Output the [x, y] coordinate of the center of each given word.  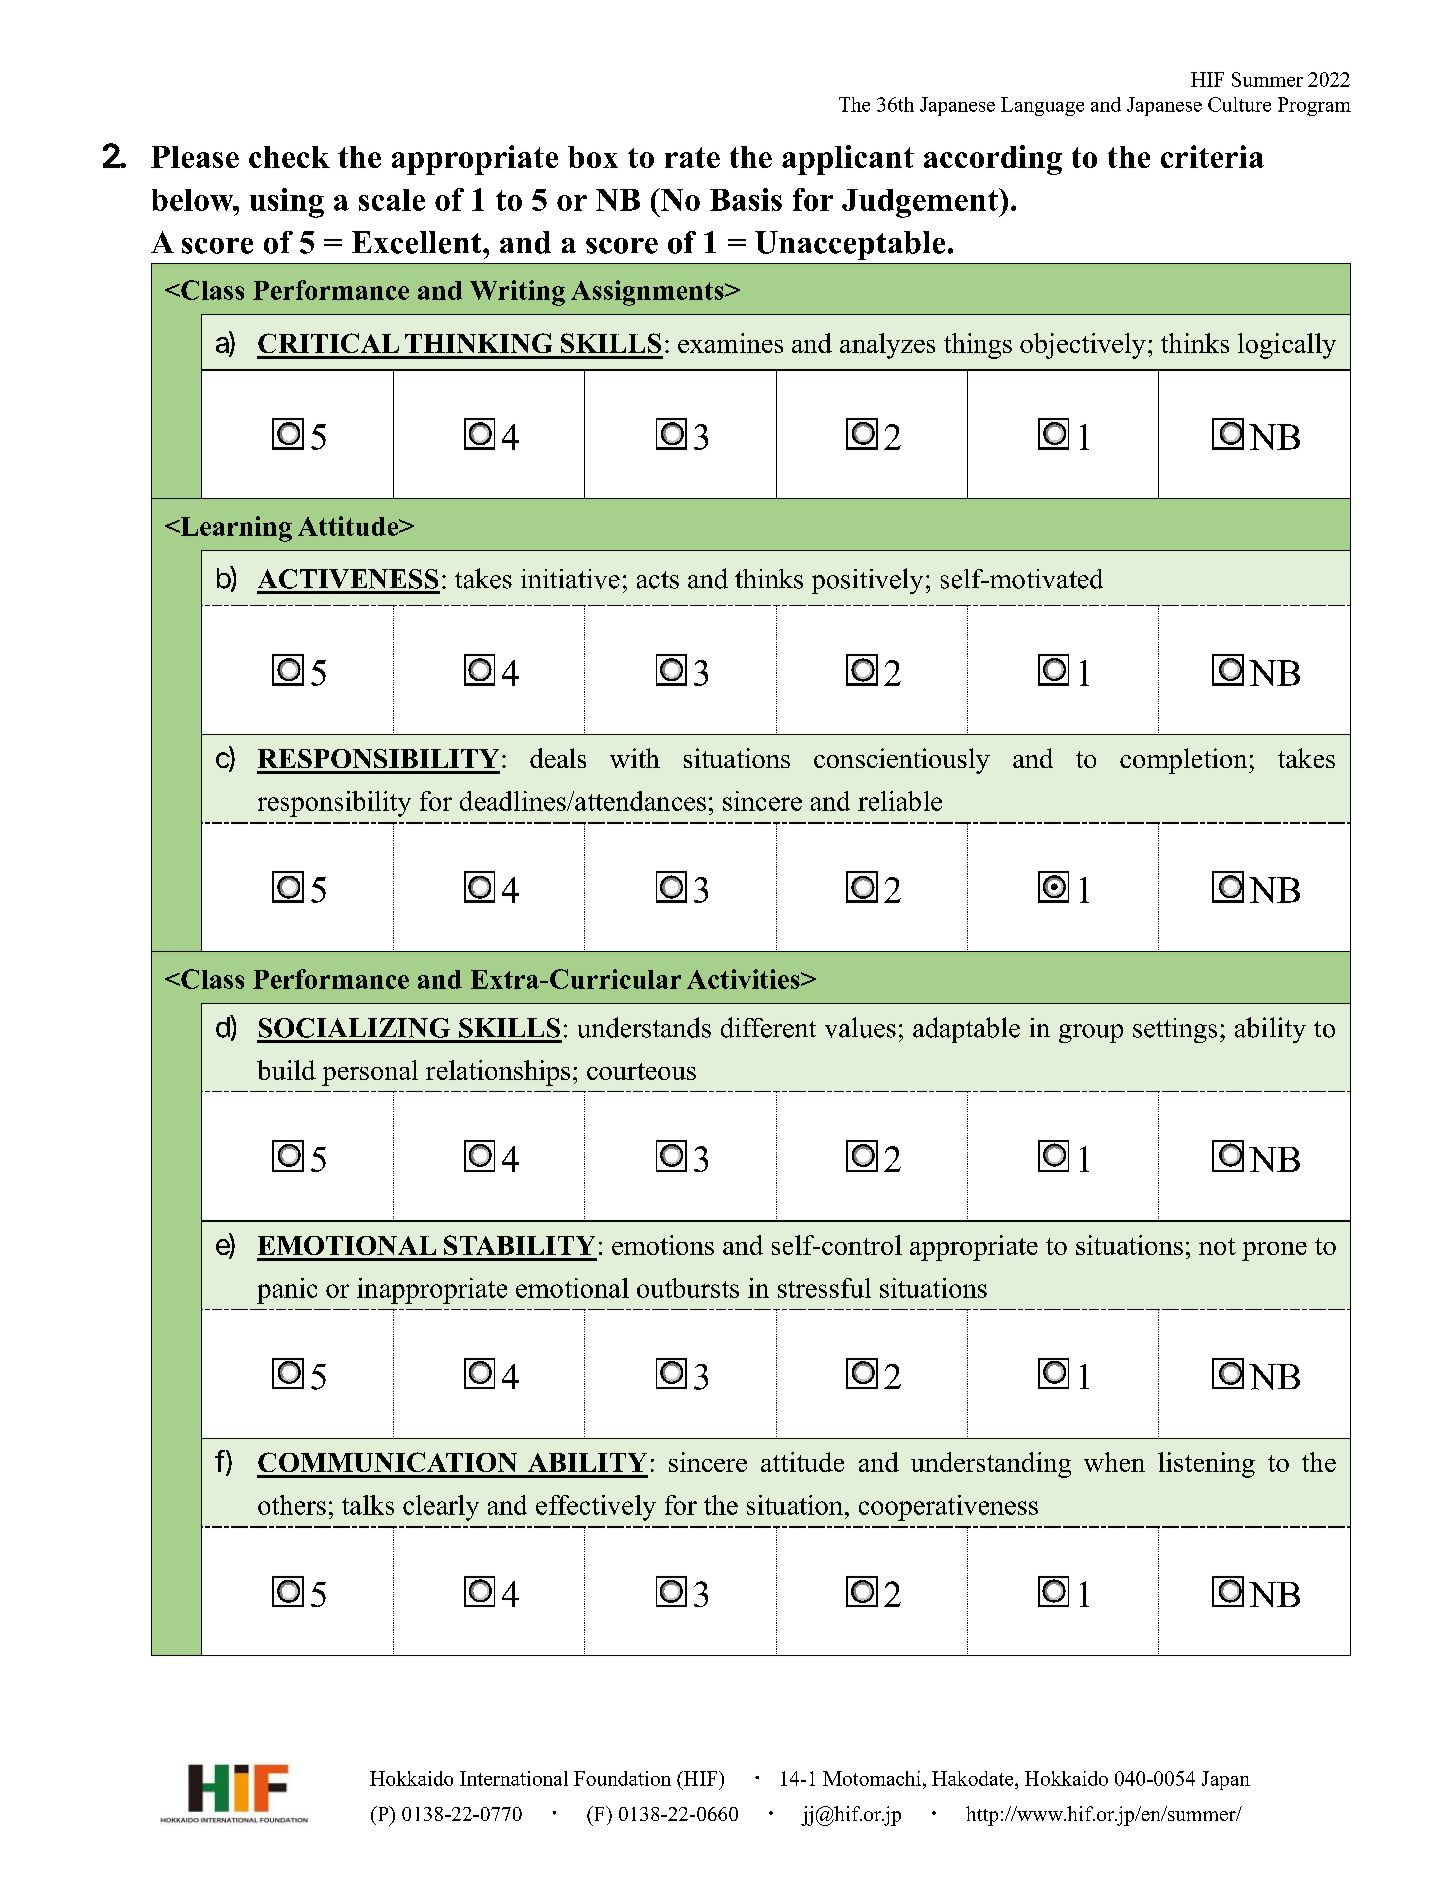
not [1217, 1246]
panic [287, 1291]
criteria [1212, 156]
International [514, 1778]
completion [1185, 761]
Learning [235, 529]
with [635, 758]
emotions [663, 1245]
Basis [746, 199]
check [289, 157]
